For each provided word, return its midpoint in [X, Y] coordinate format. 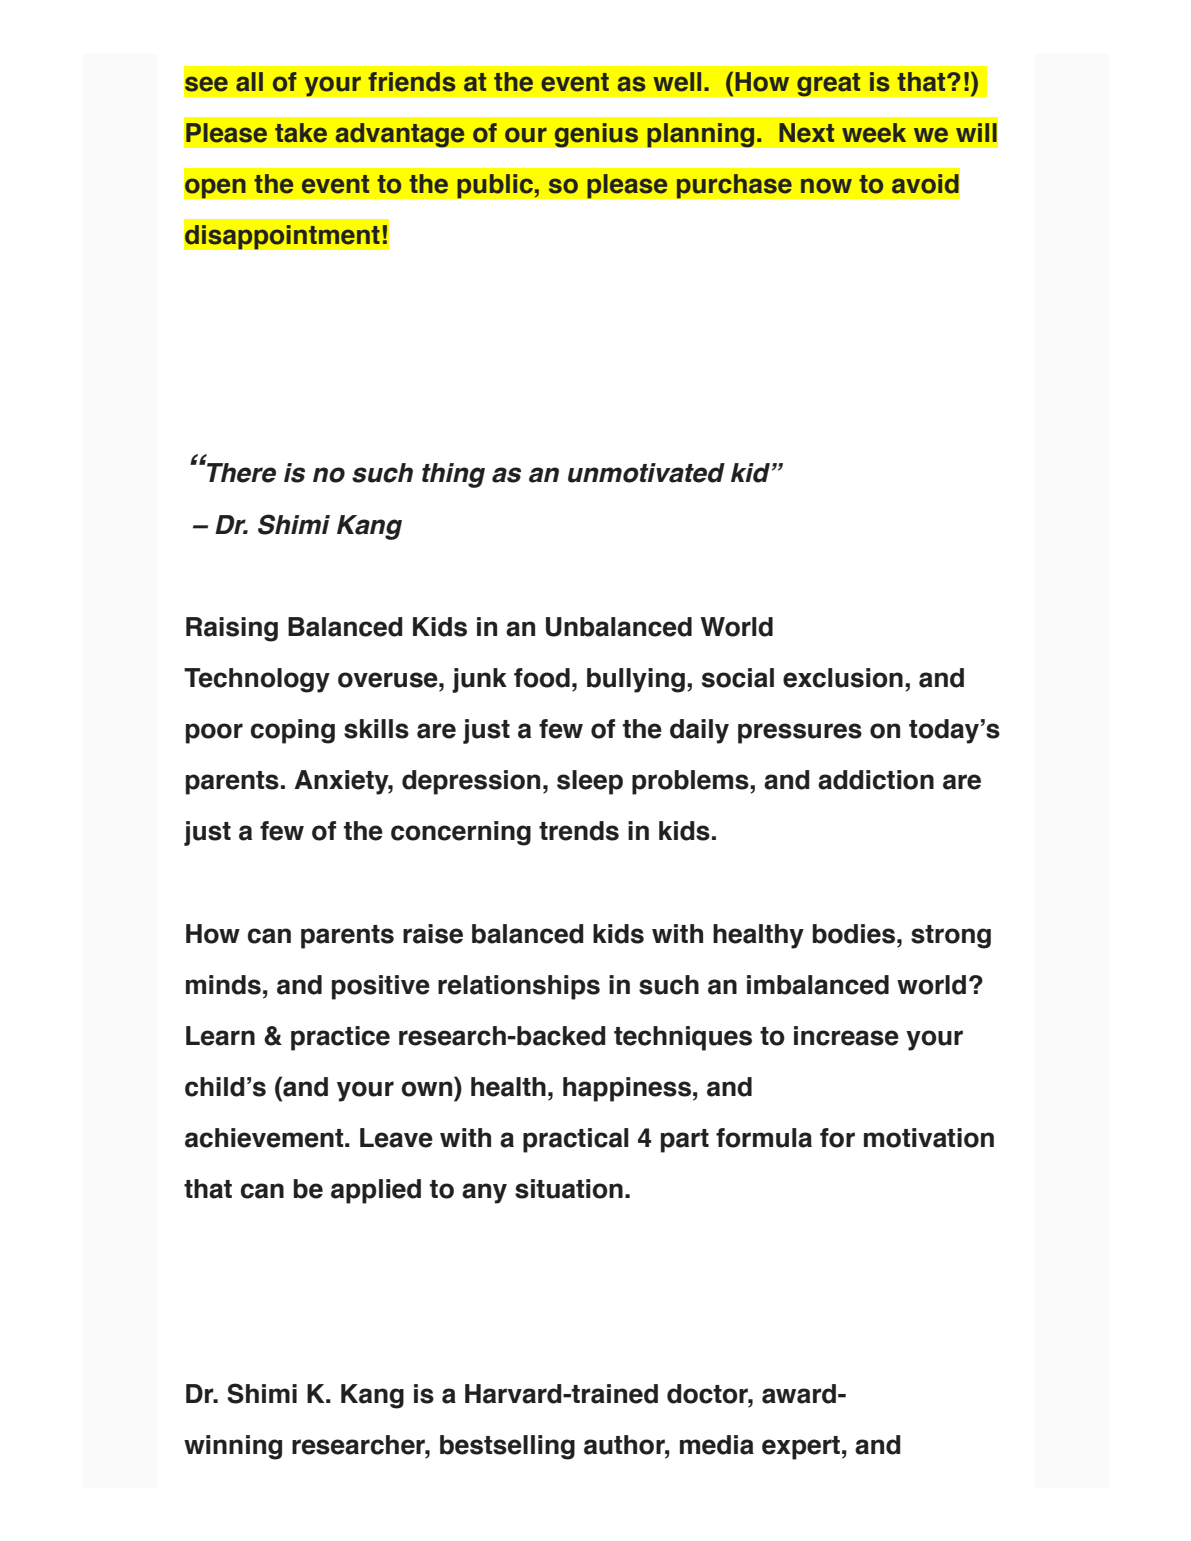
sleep [590, 782]
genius [596, 135]
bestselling [507, 1447]
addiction [876, 780]
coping [293, 731]
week [874, 133]
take [301, 133]
